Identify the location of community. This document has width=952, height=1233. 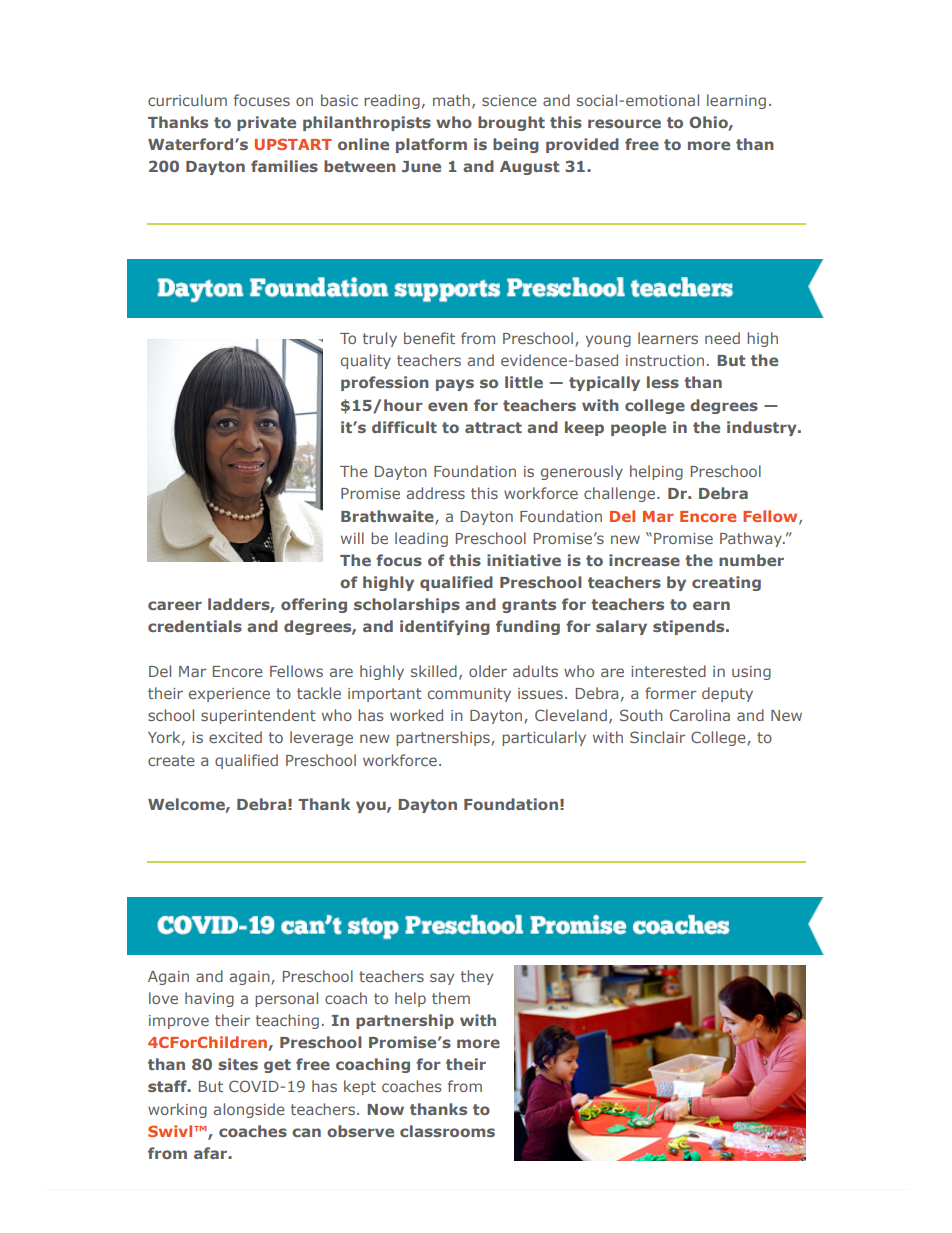
(469, 695).
